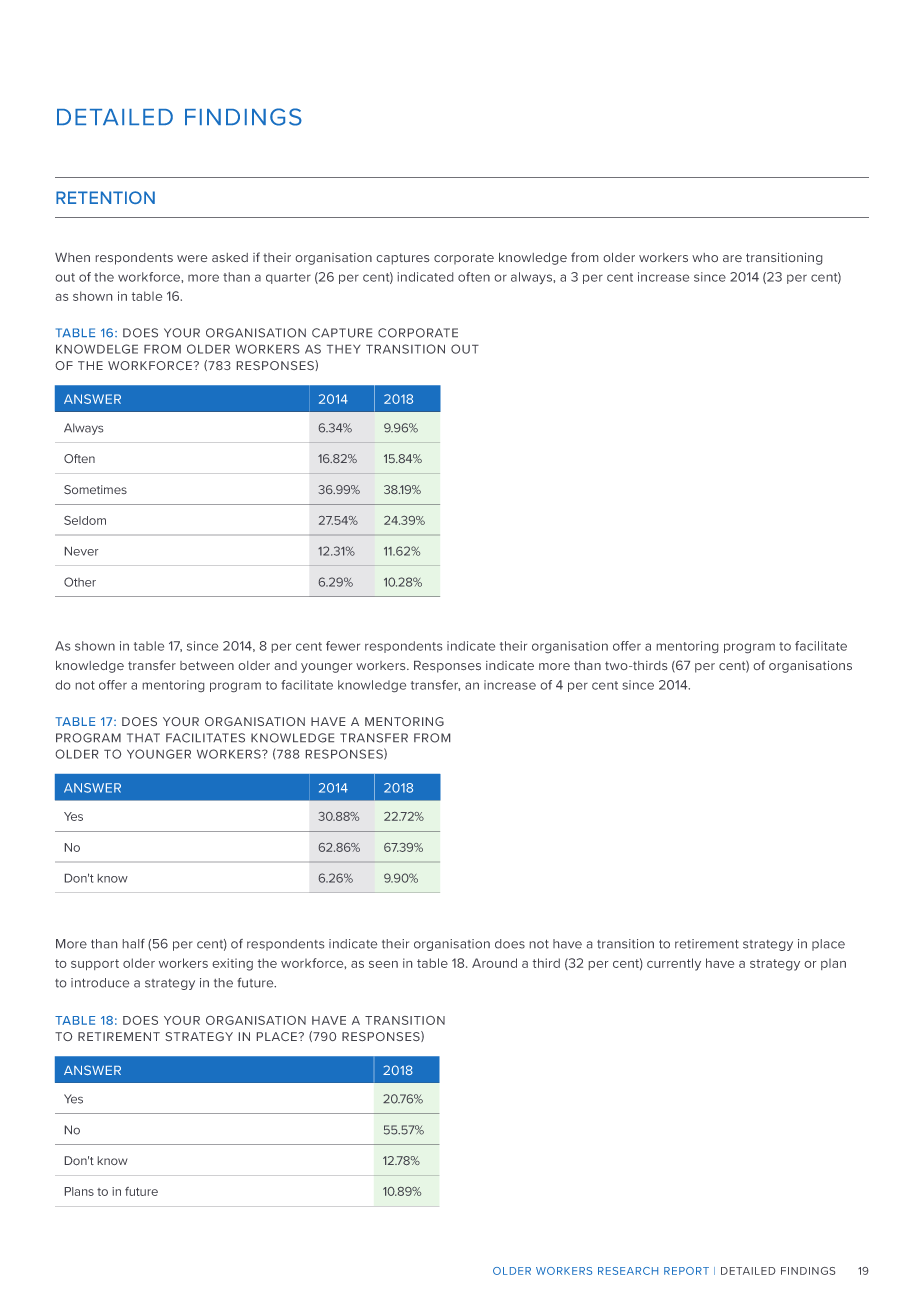 This screenshot has height=1308, width=924. I want to click on fewer, so click(343, 646).
